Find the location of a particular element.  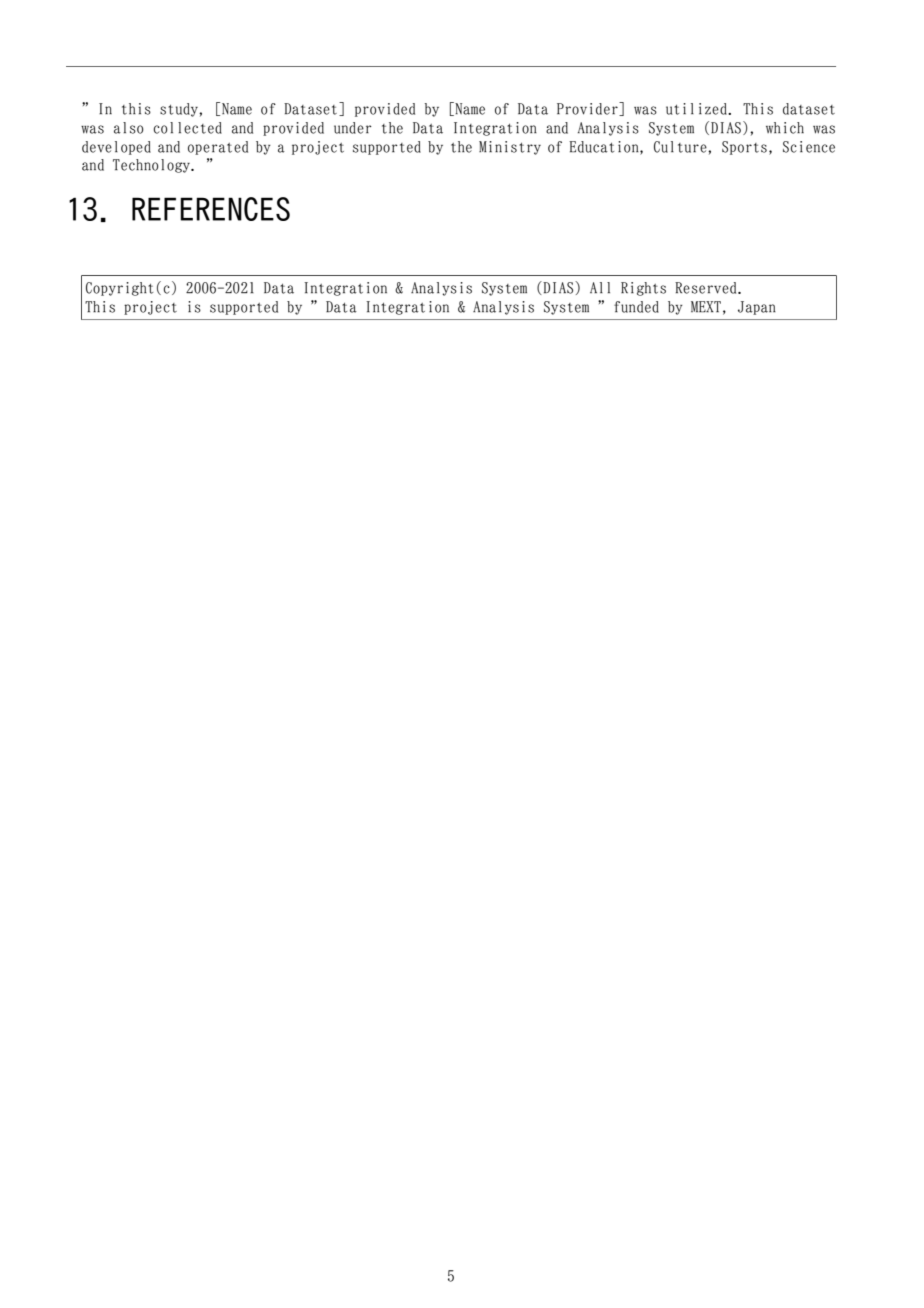

All is located at coordinates (600, 287).
